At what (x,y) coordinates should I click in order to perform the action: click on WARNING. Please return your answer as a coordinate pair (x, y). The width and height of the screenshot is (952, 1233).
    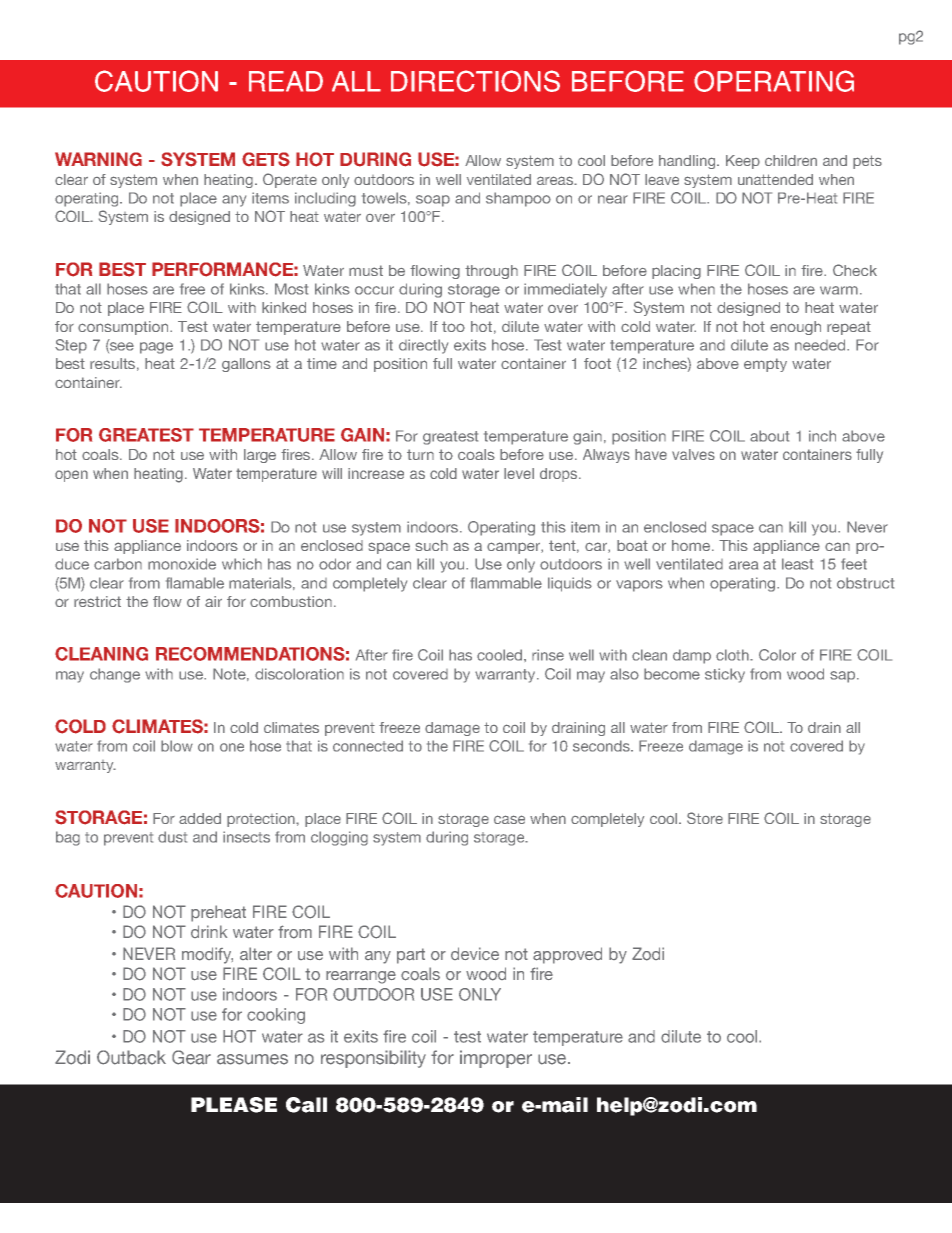
    Looking at the image, I should click on (98, 159).
